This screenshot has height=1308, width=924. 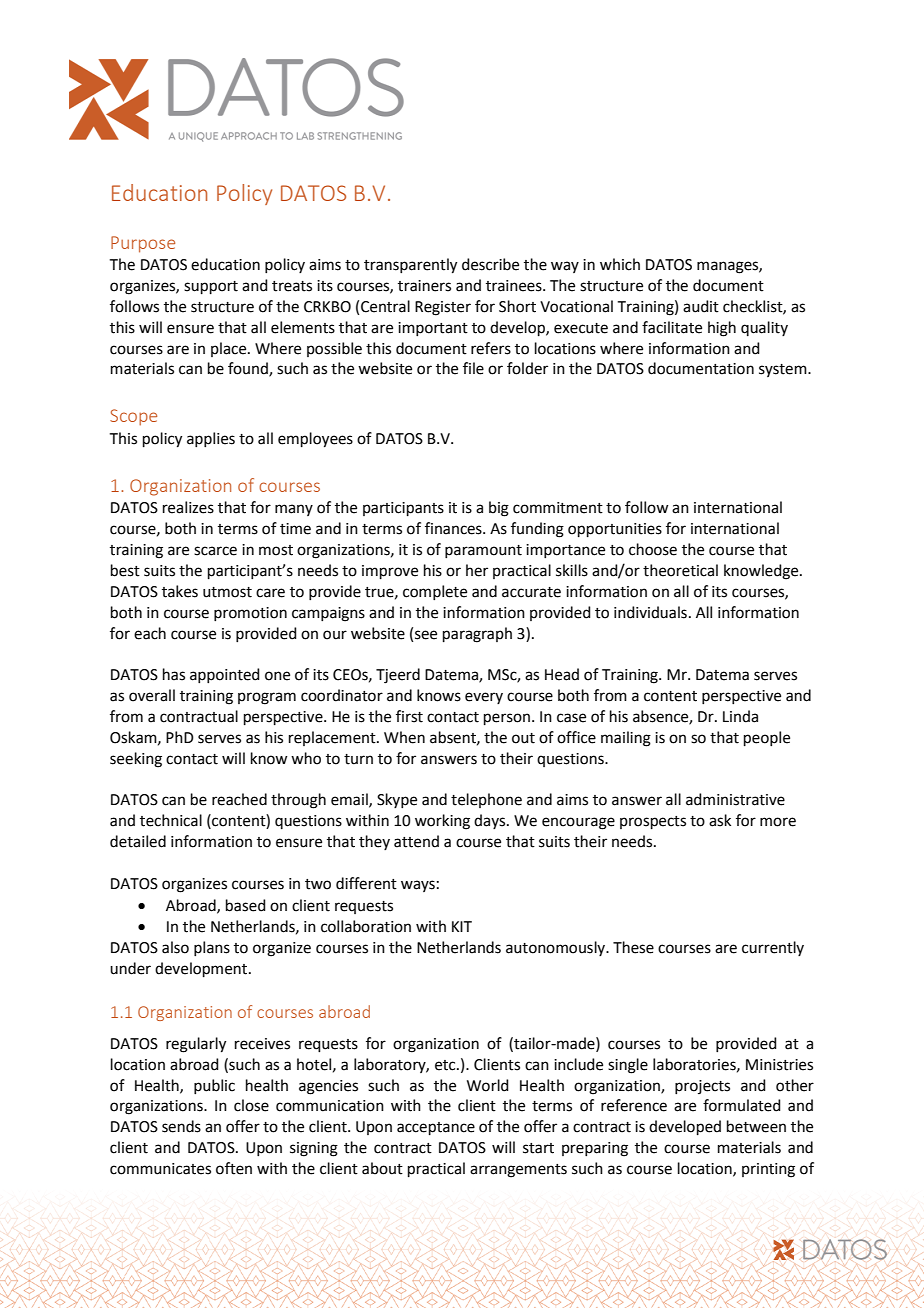 What do you see at coordinates (211, 287) in the screenshot?
I see `support` at bounding box center [211, 287].
